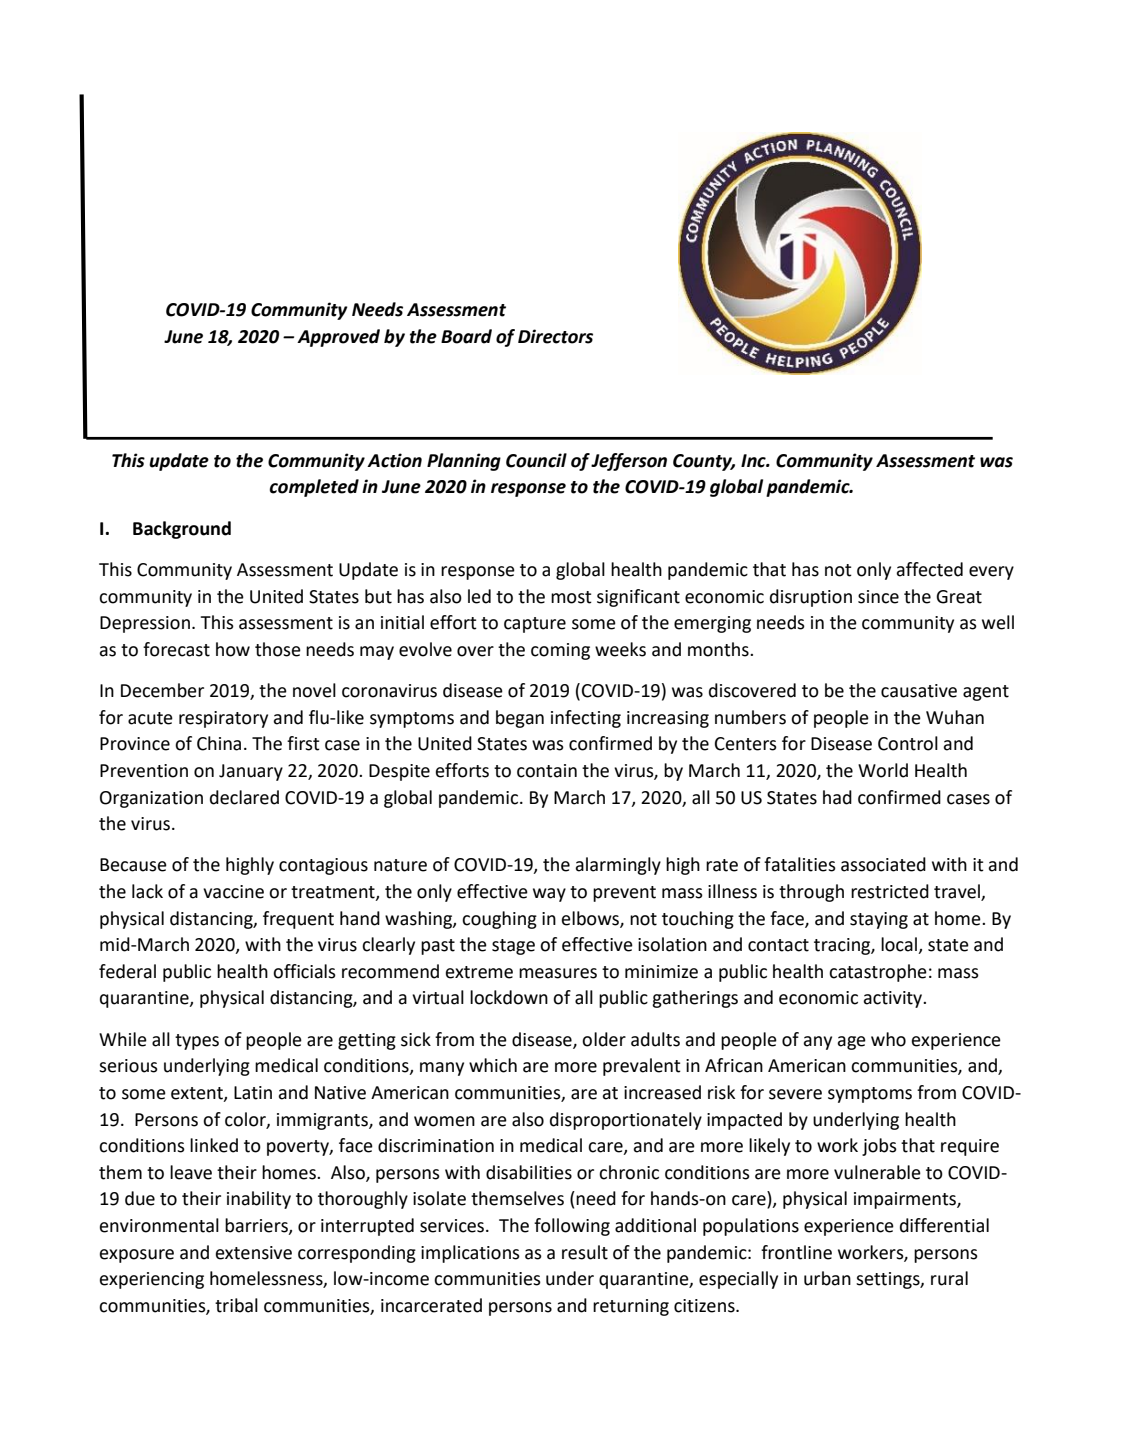 The width and height of the page is (1124, 1454). Describe the element at coordinates (629, 462) in the page. I see `Jefferson` at that location.
